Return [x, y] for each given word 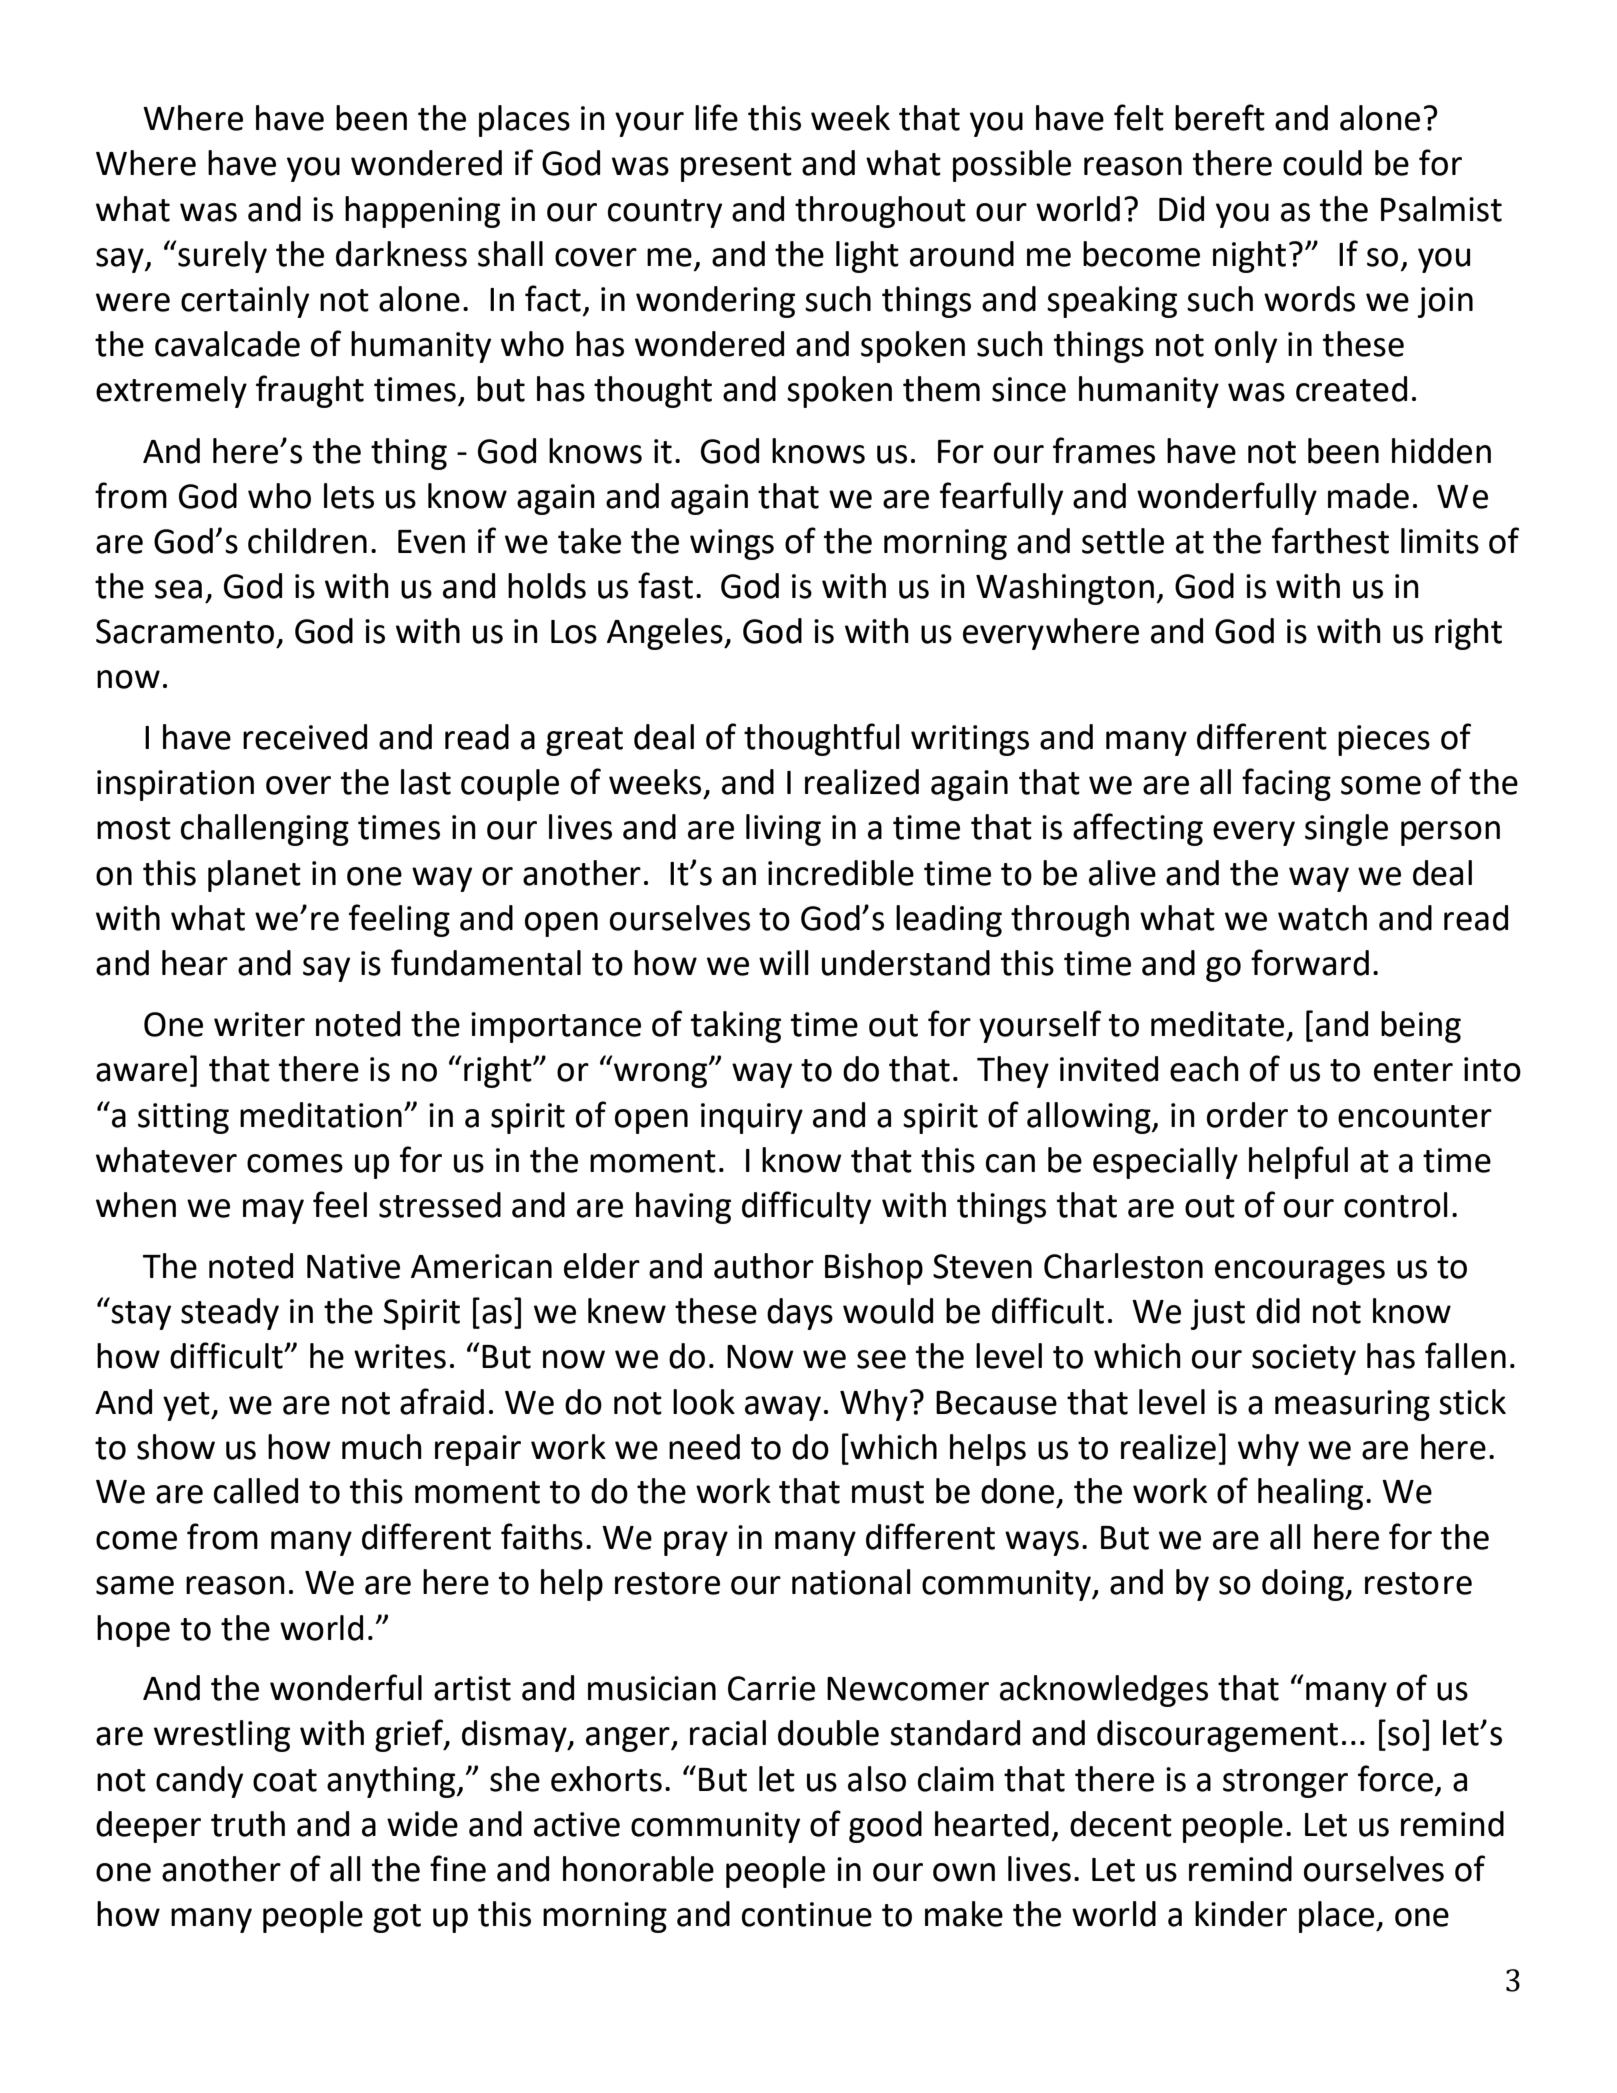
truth [248, 1824]
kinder [1241, 1914]
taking [736, 1027]
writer [259, 1024]
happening [422, 212]
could [1322, 163]
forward [1310, 962]
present [736, 167]
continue [807, 1914]
